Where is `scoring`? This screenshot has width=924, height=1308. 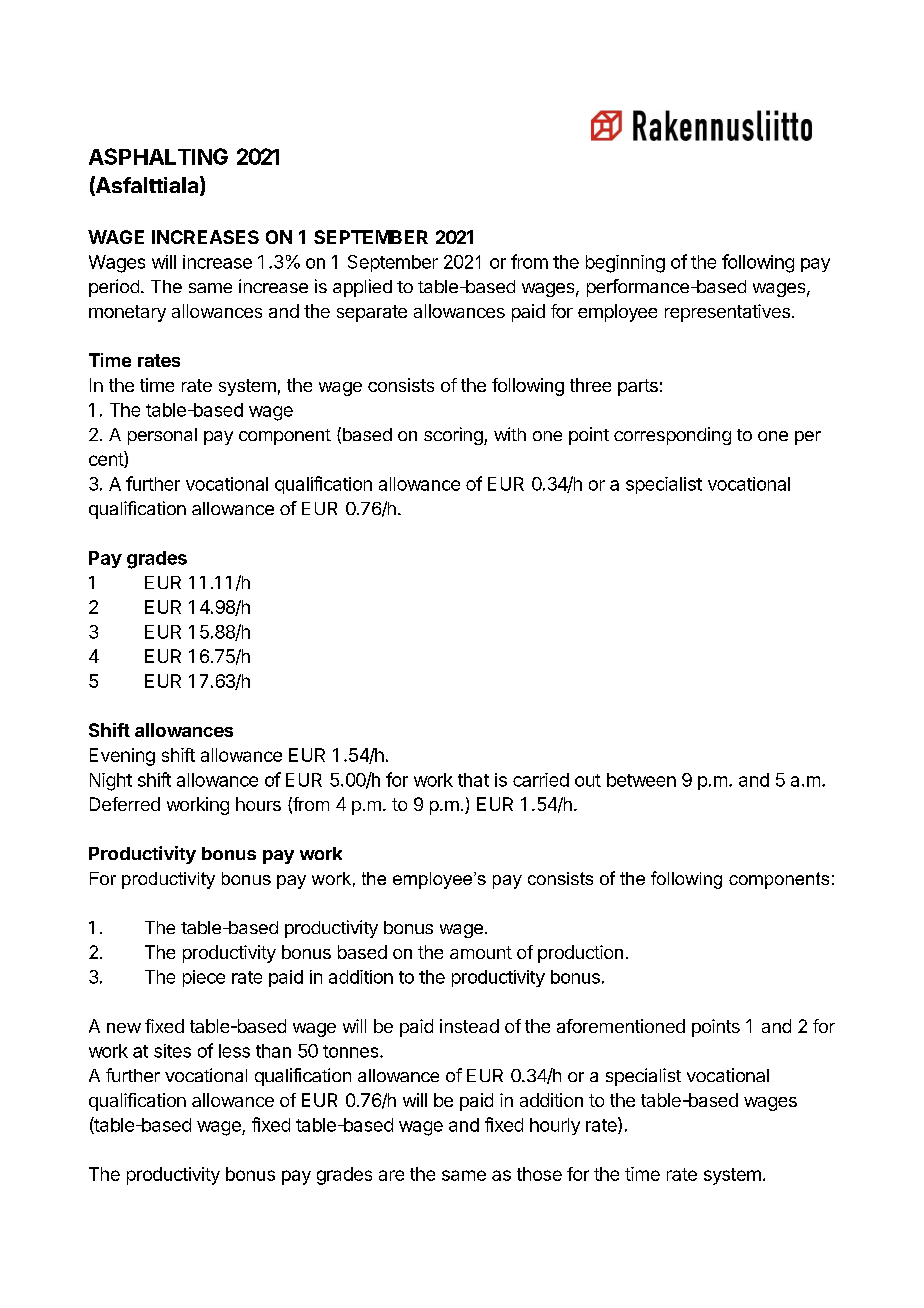
scoring is located at coordinates (454, 436).
